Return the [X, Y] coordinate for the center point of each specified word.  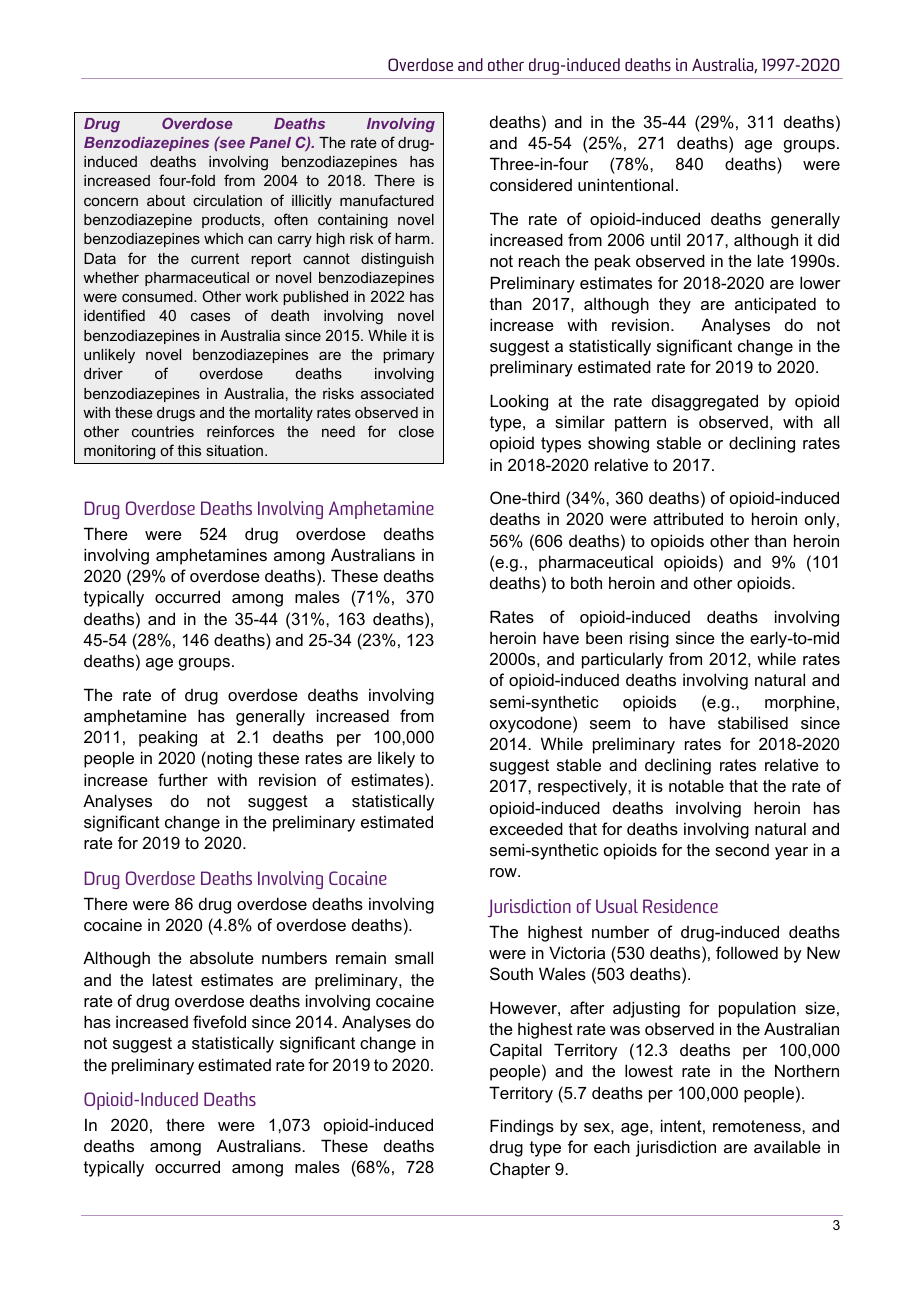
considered [531, 184]
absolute [222, 957]
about [166, 200]
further [183, 779]
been [604, 638]
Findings [522, 1127]
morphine [800, 703]
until [665, 239]
